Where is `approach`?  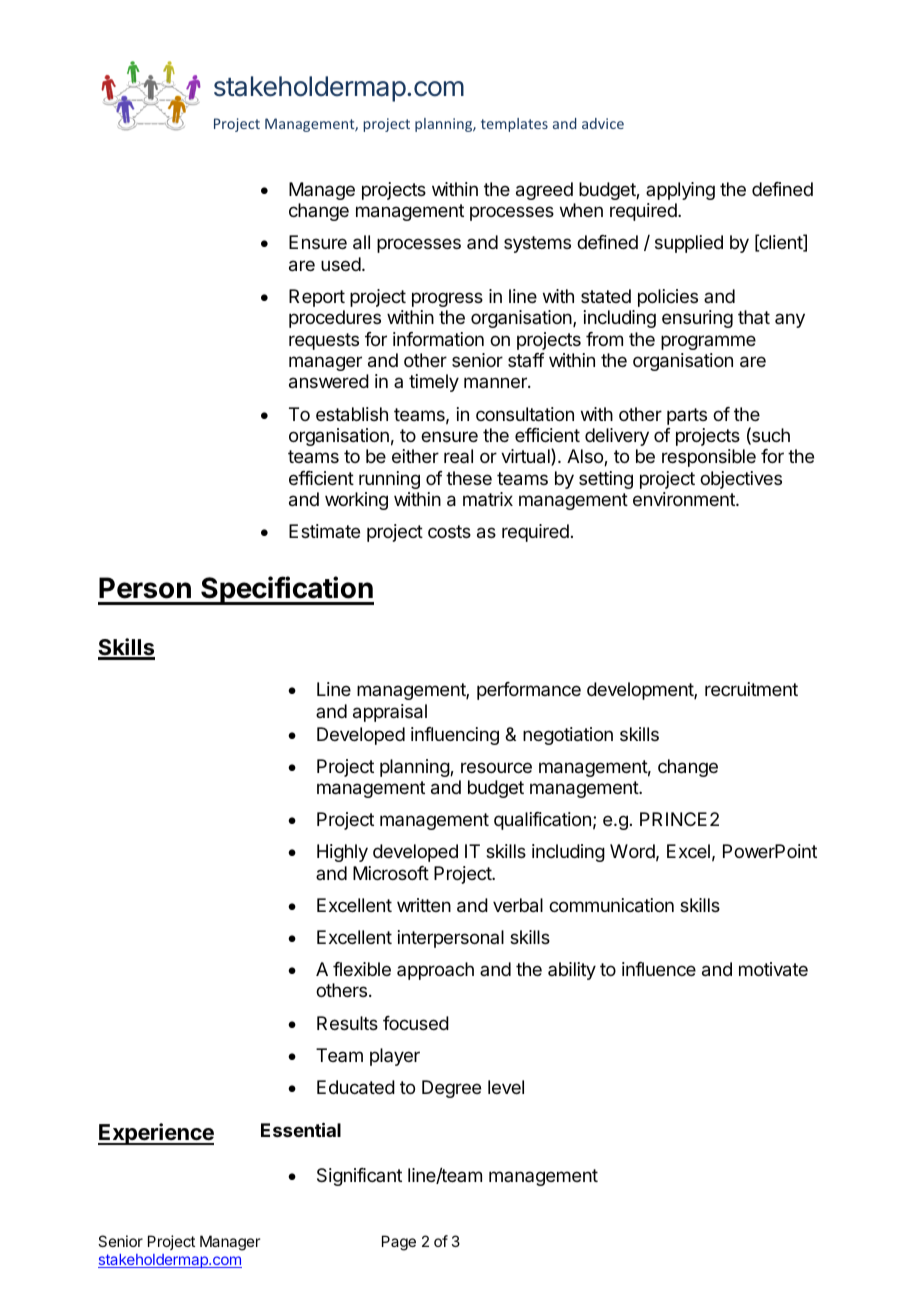 approach is located at coordinates (435, 971).
